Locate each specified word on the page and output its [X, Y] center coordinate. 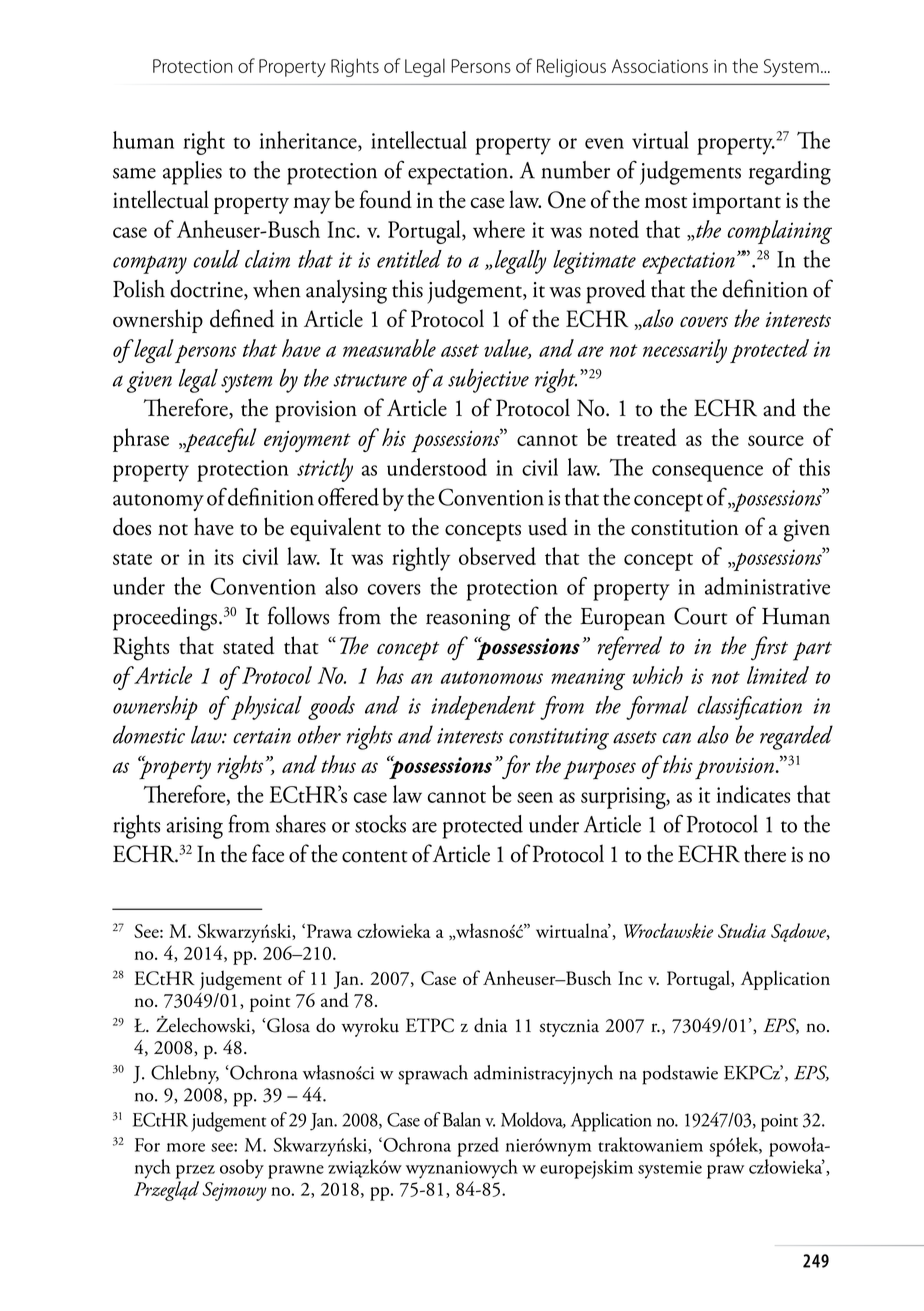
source [776, 440]
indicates [753, 794]
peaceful [220, 440]
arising [195, 828]
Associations [660, 66]
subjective [488, 381]
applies [192, 173]
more [186, 1147]
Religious [571, 67]
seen [535, 797]
